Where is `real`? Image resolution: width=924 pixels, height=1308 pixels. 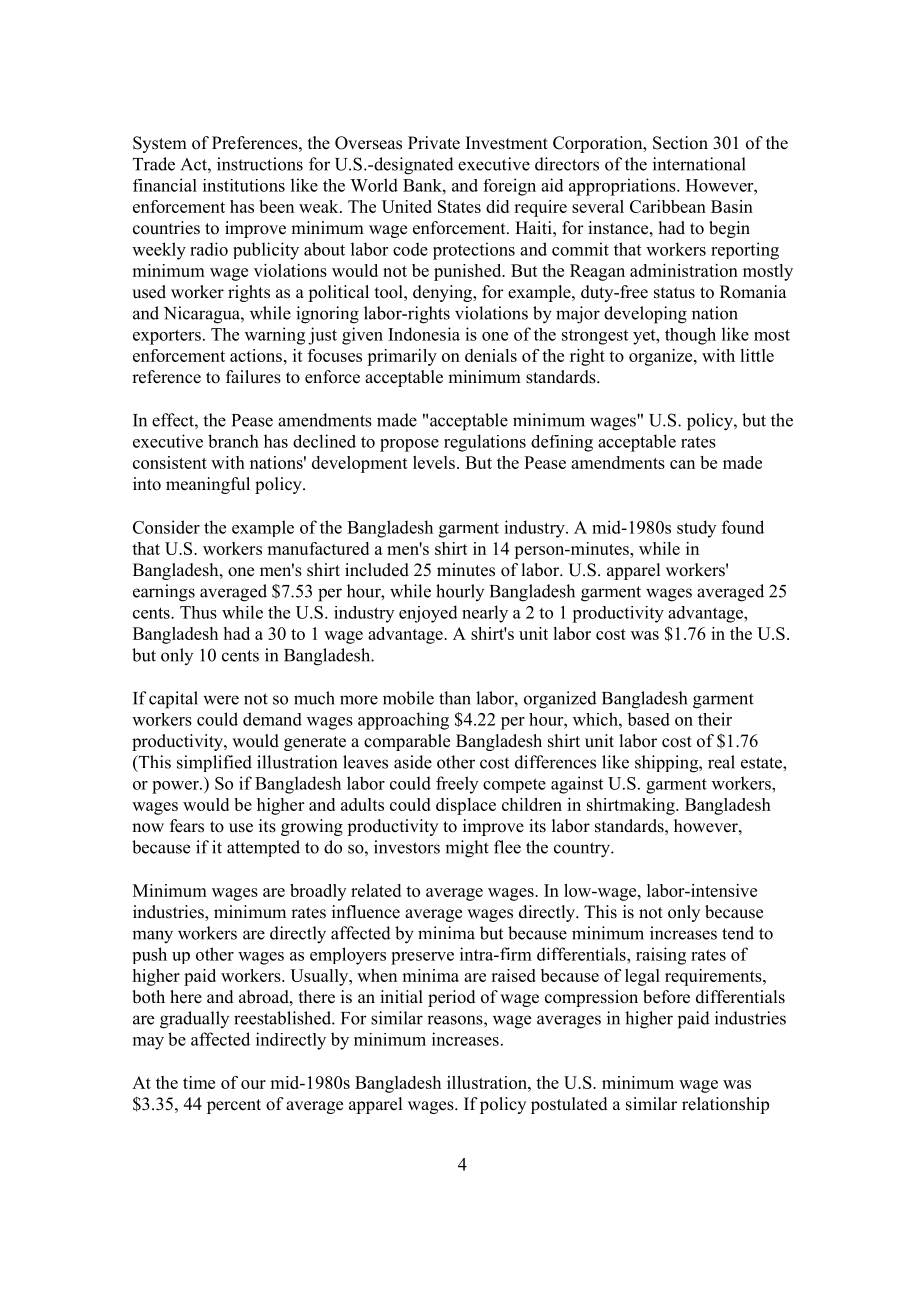
real is located at coordinates (721, 762).
